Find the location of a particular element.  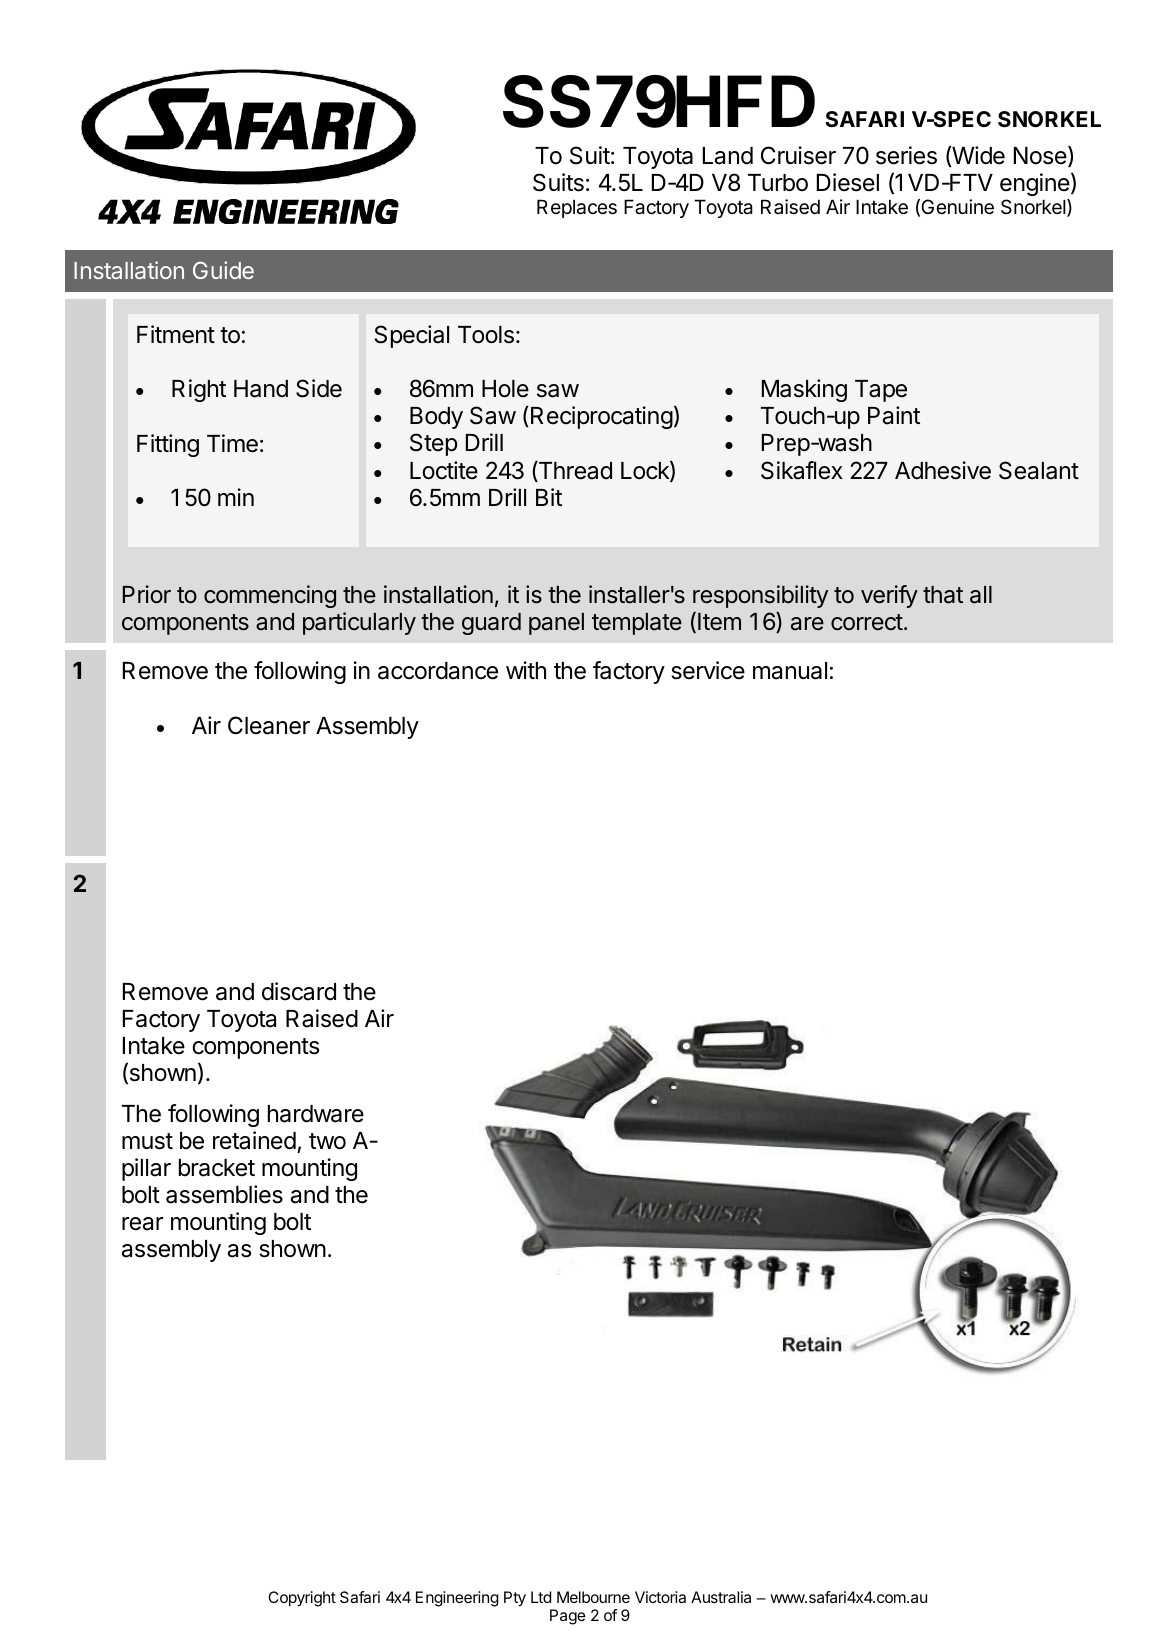

manual is located at coordinates (790, 671).
